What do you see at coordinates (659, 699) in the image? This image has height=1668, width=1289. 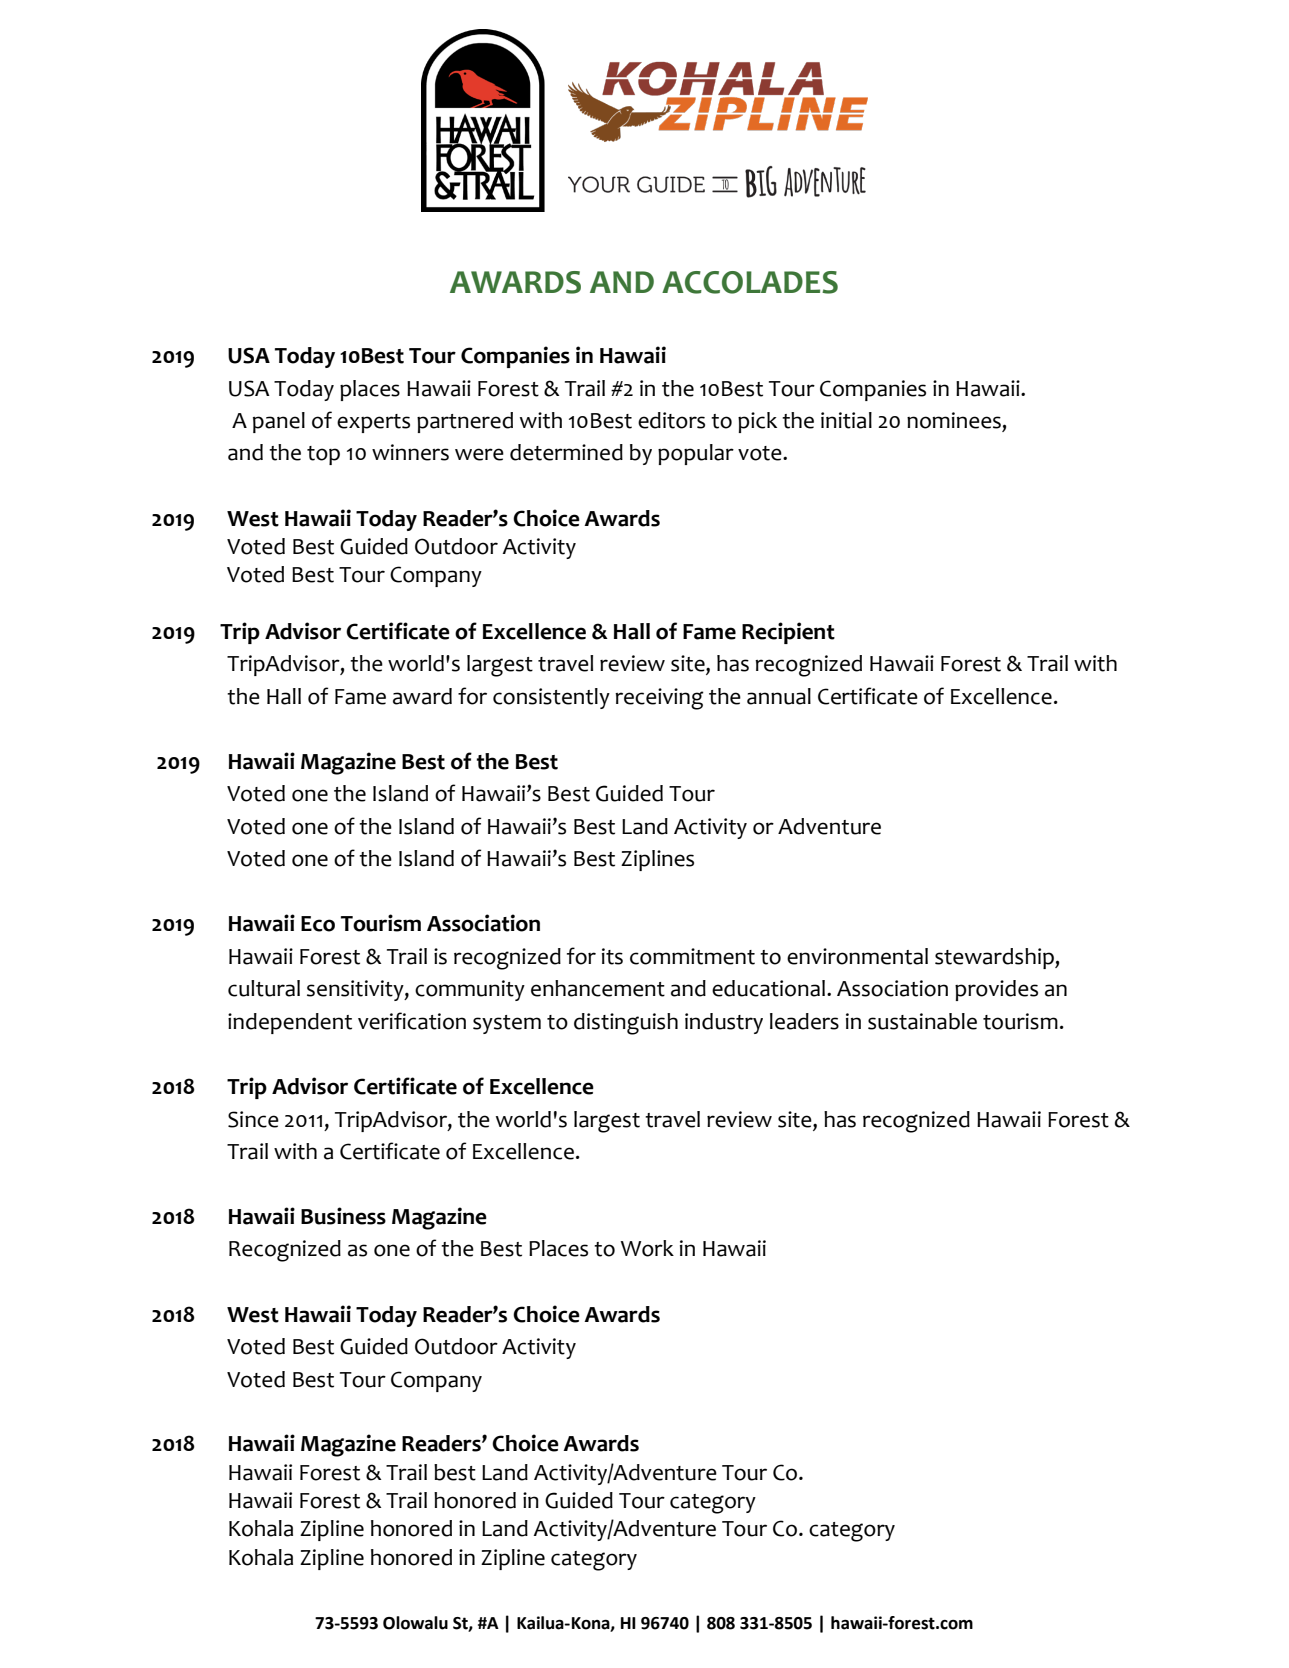 I see `receiving` at bounding box center [659, 699].
